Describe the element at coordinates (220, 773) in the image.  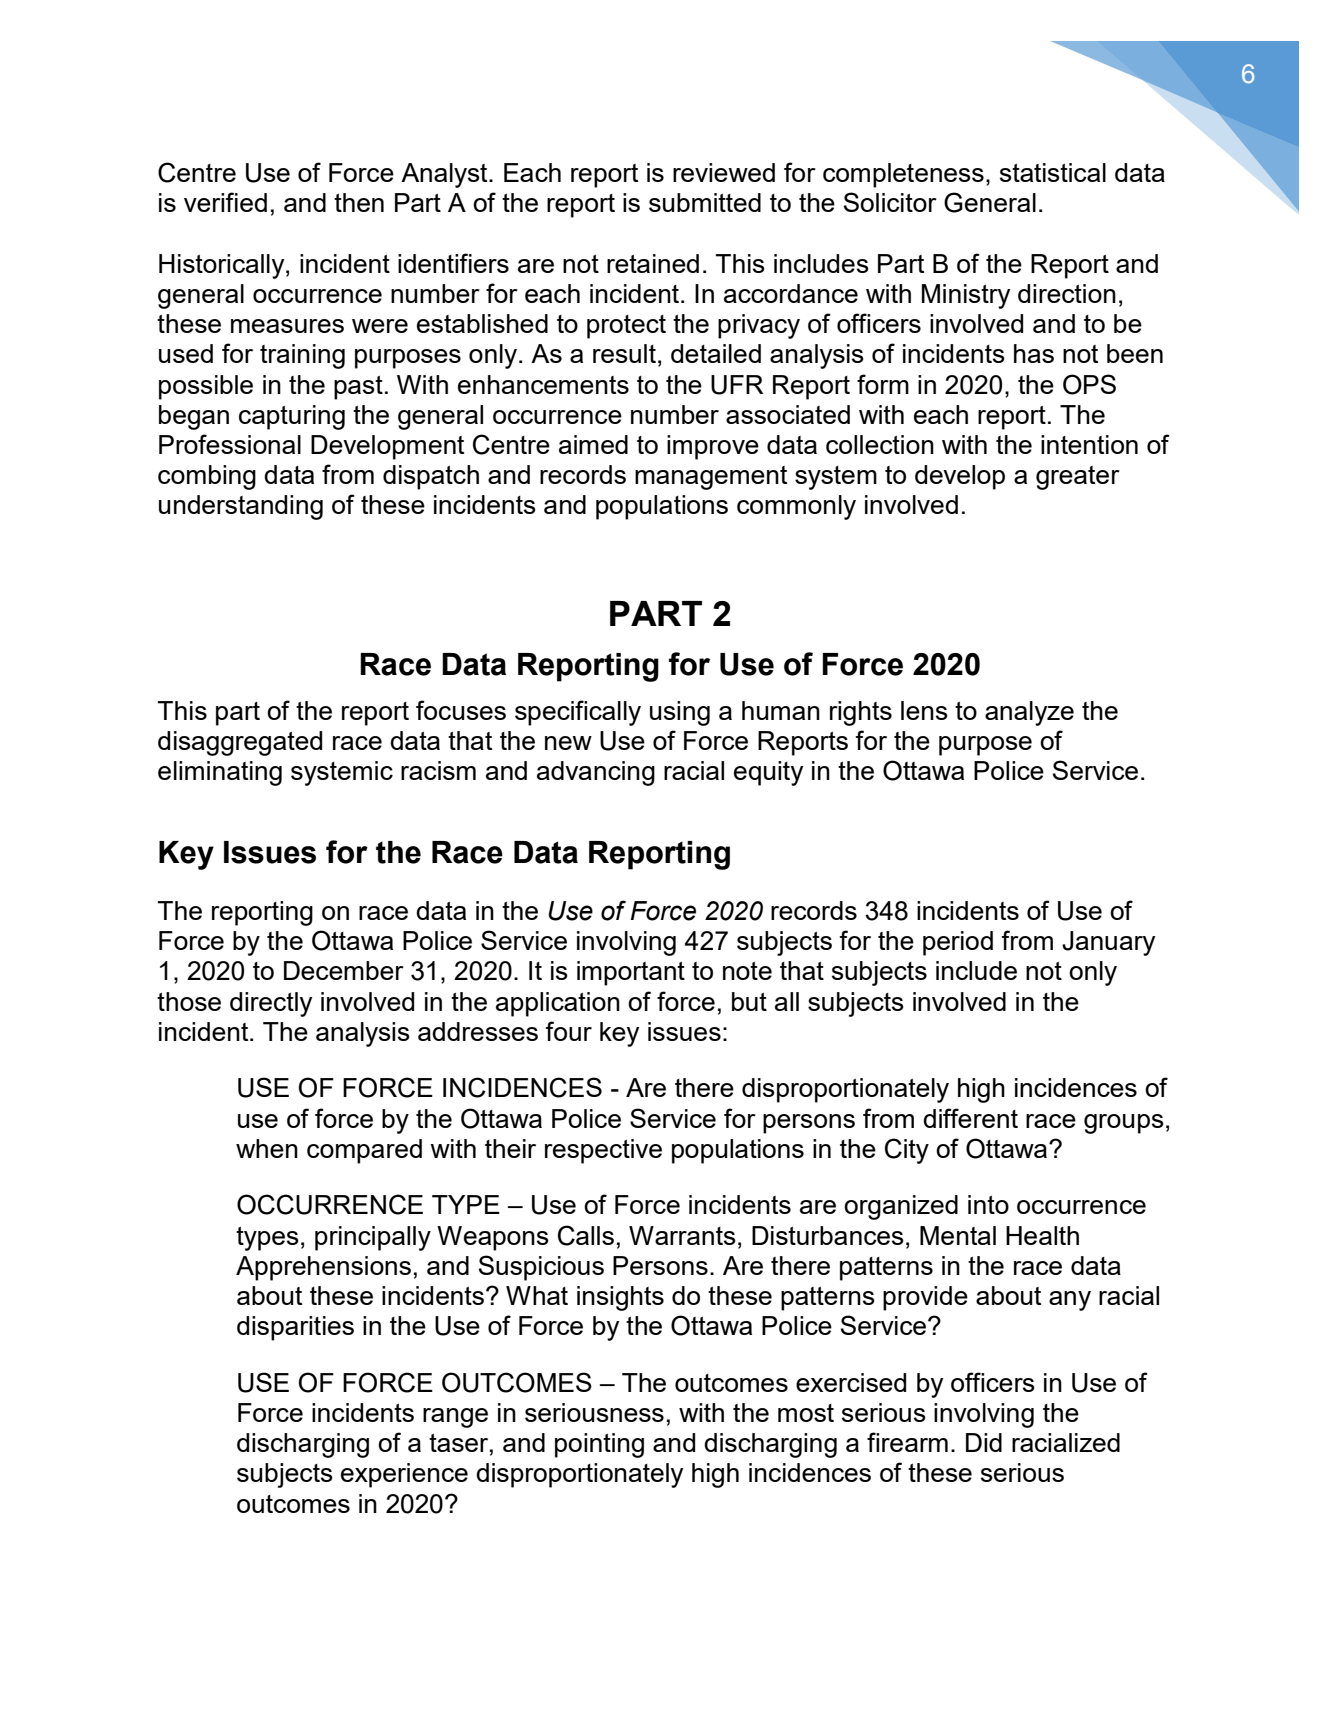
I see `eliminating` at that location.
